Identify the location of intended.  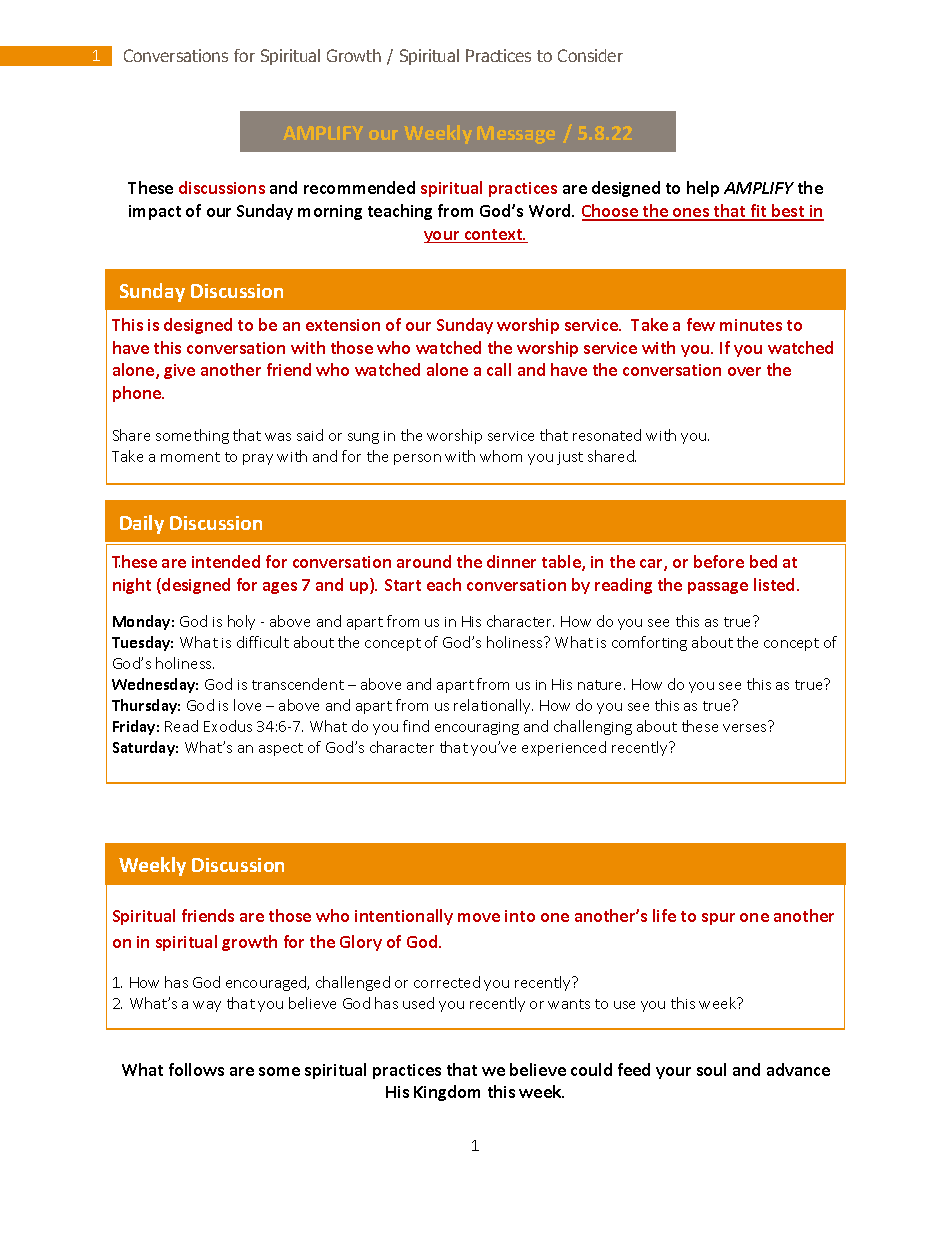
(226, 561).
